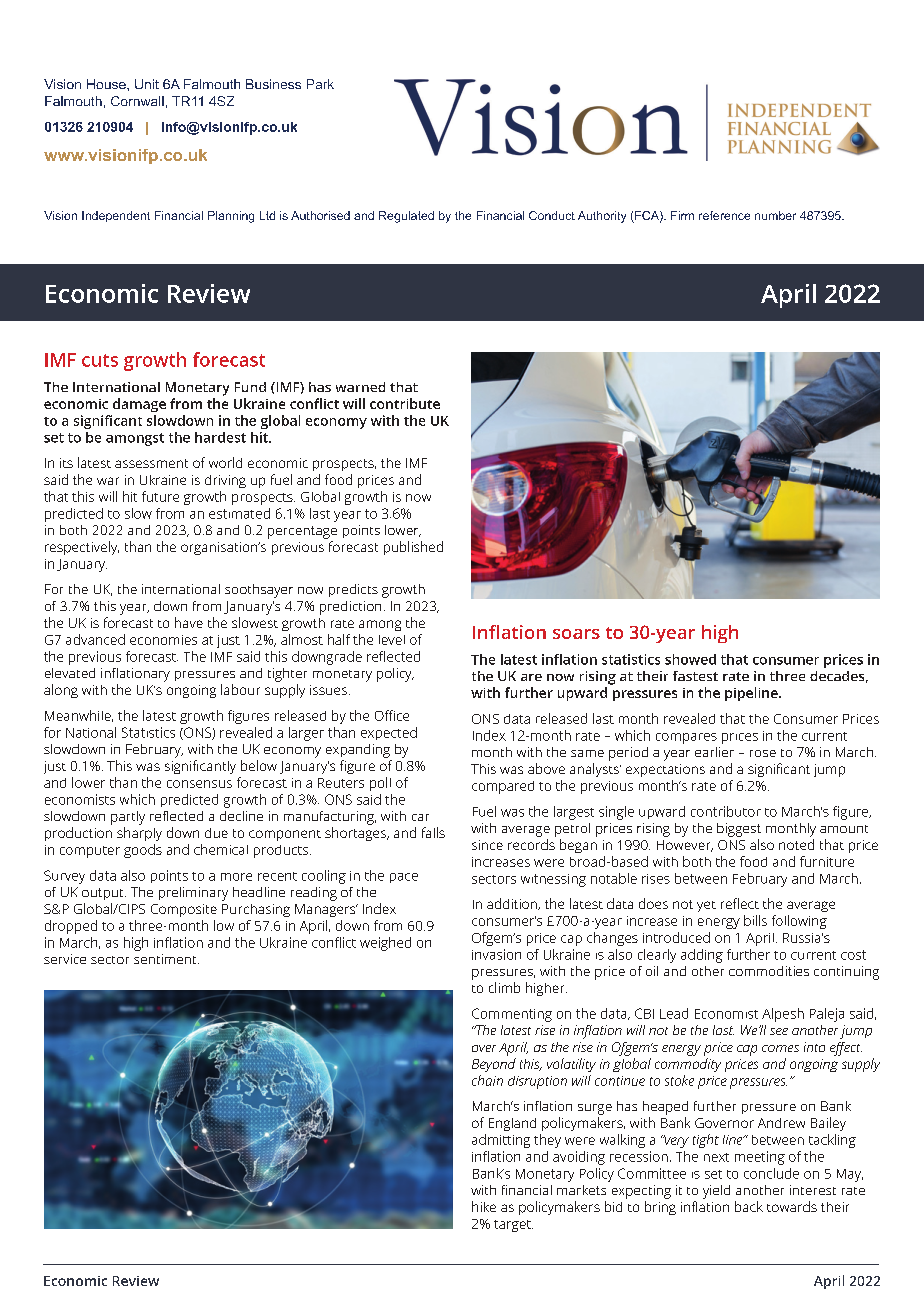 The height and width of the screenshot is (1308, 924). Describe the element at coordinates (163, 640) in the screenshot. I see `economies` at that location.
